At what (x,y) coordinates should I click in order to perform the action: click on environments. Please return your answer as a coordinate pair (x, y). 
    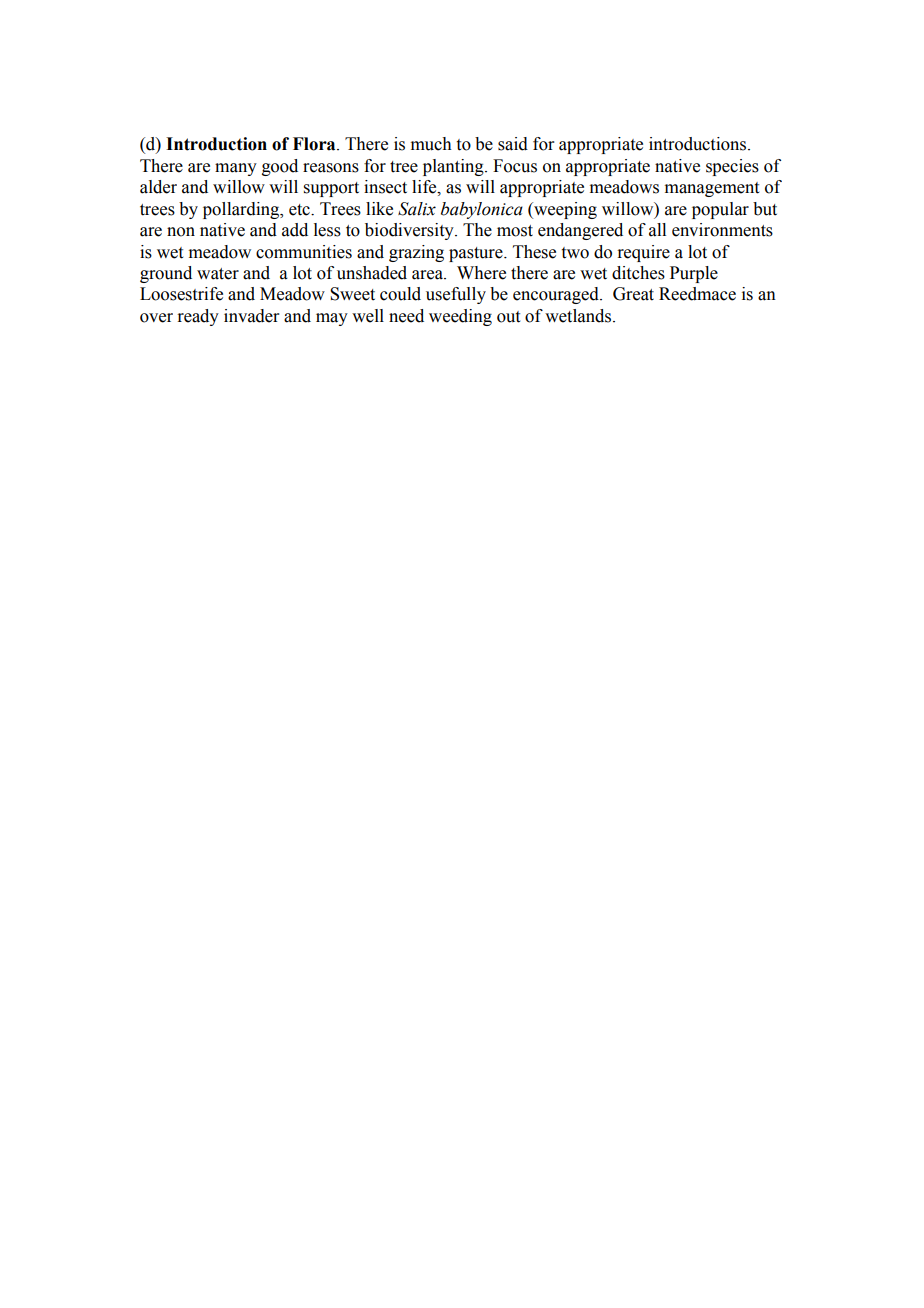
    Looking at the image, I should click on (722, 230).
